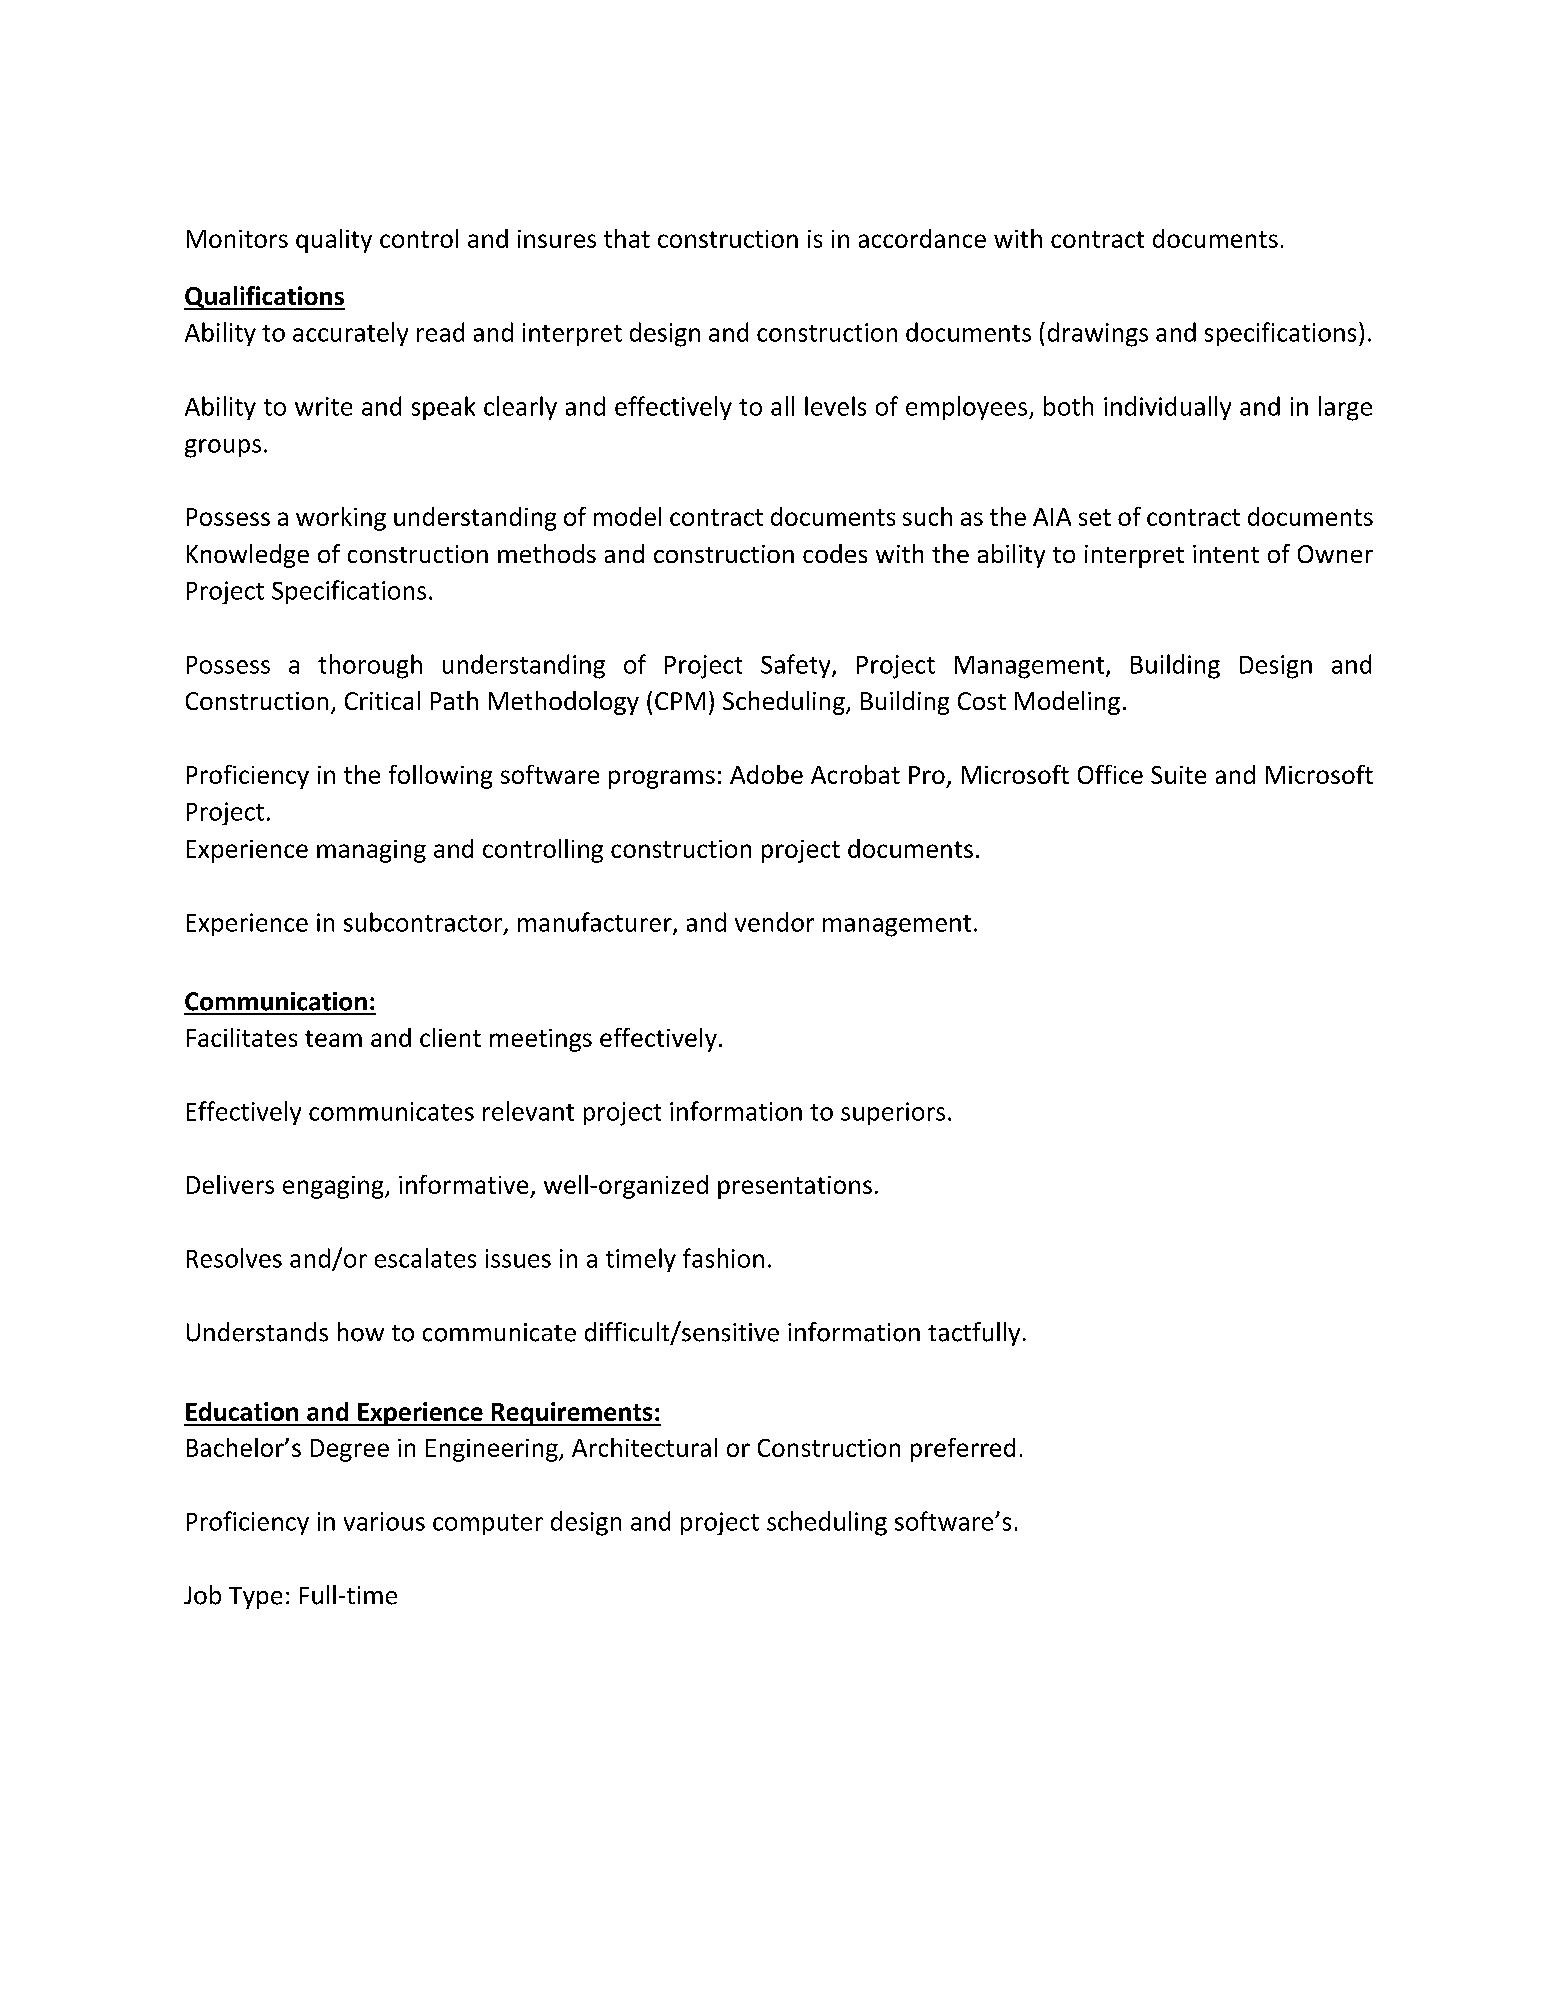 The image size is (1555, 2013). I want to click on drawings, so click(1098, 334).
